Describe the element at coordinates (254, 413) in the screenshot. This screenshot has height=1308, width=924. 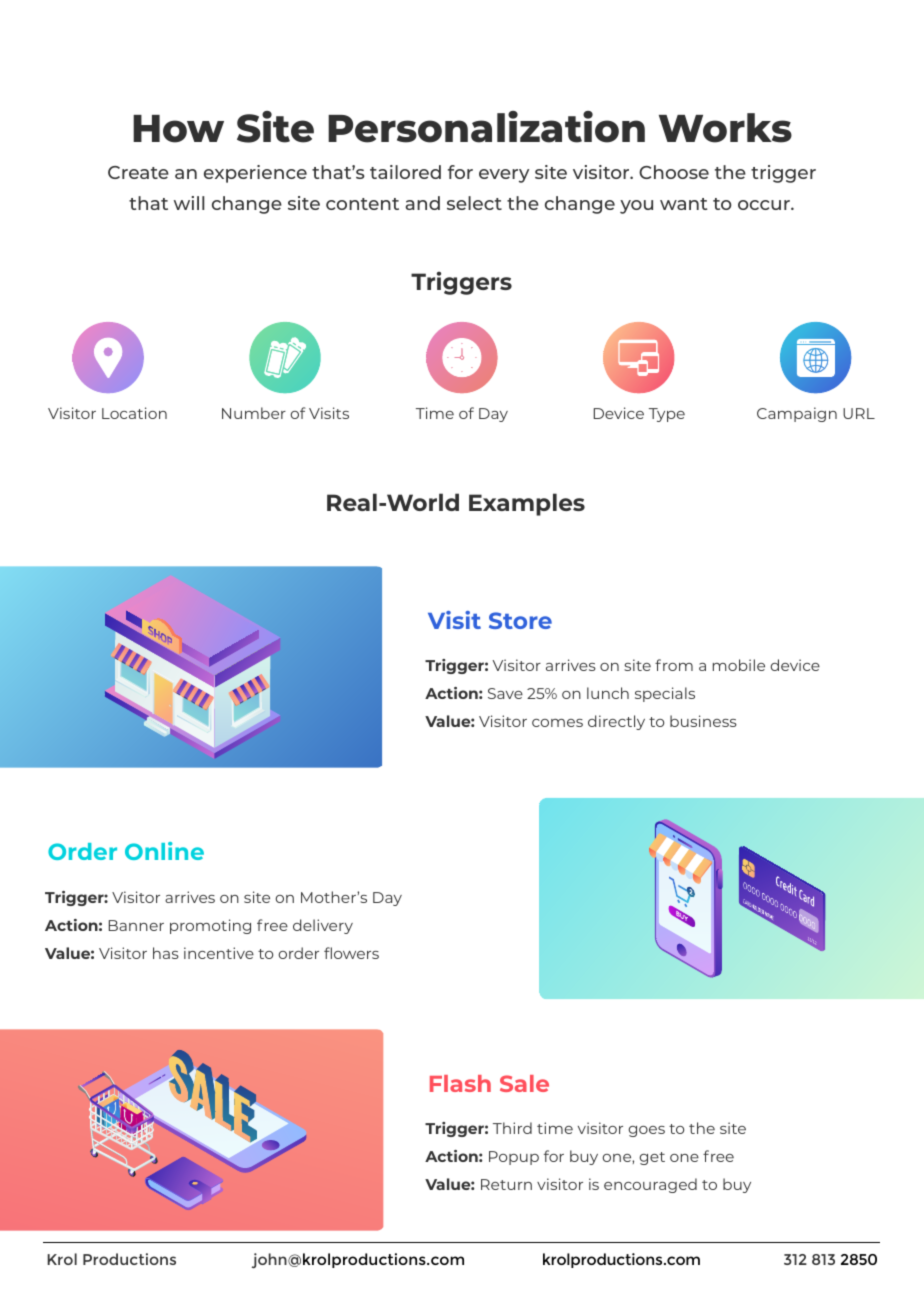
I see `Number` at that location.
